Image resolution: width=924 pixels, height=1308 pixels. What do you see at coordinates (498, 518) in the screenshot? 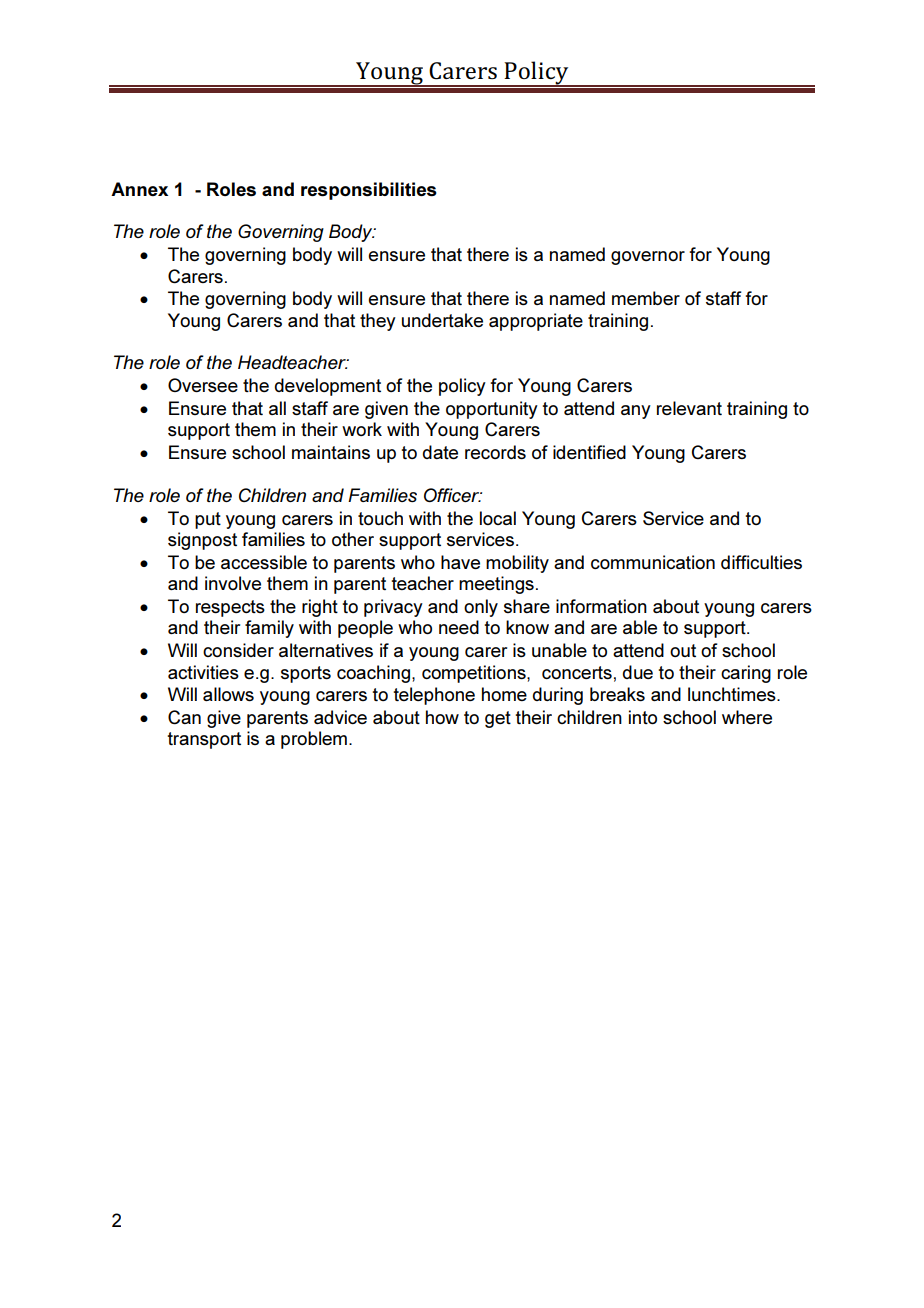
I see `local` at bounding box center [498, 518].
